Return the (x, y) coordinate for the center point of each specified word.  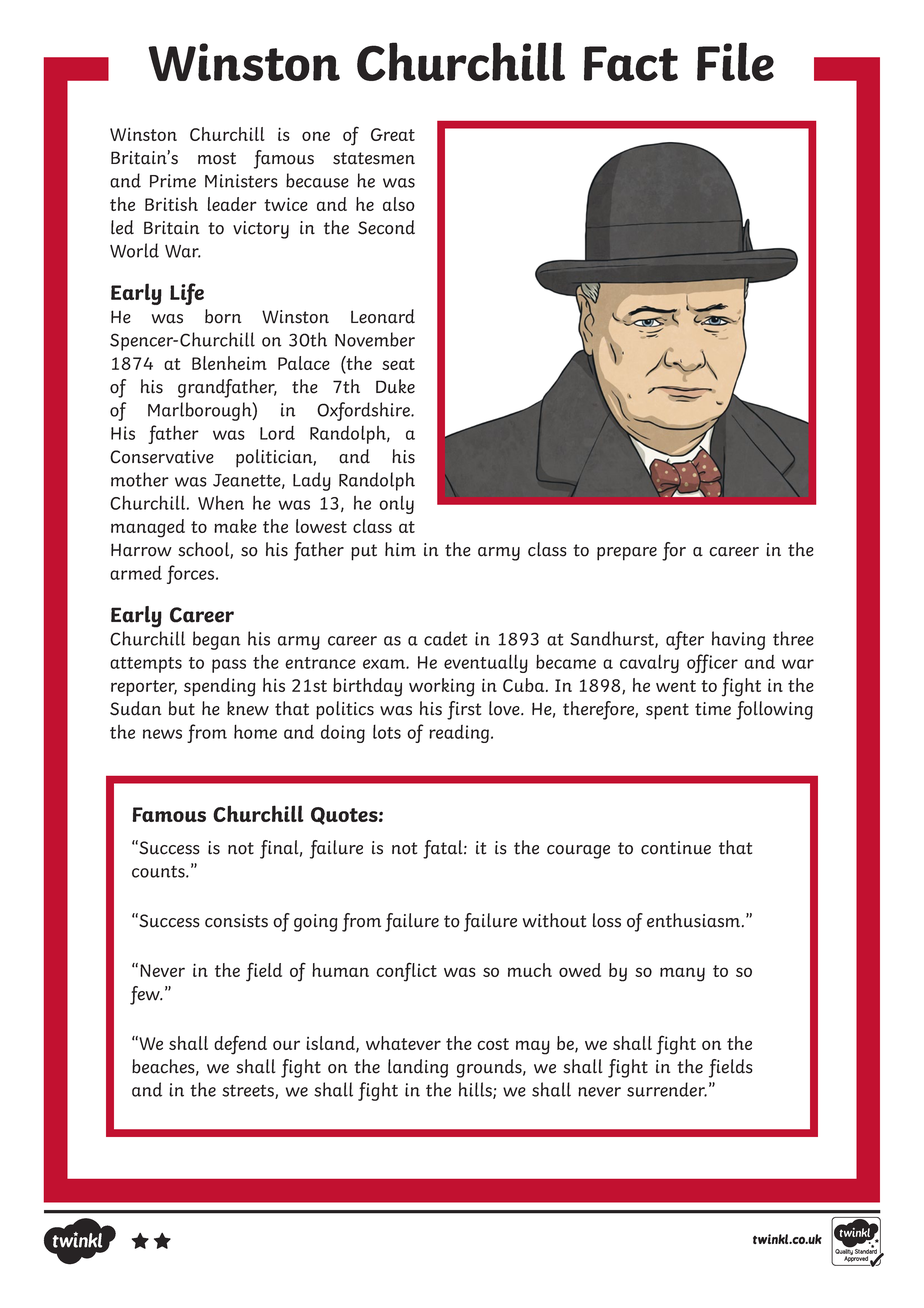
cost (493, 1044)
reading (460, 734)
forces (192, 574)
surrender (667, 1089)
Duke (395, 386)
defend (240, 1045)
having (738, 640)
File (735, 61)
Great (393, 134)
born (223, 316)
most (217, 158)
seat (398, 364)
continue (676, 848)
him (400, 549)
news (162, 734)
